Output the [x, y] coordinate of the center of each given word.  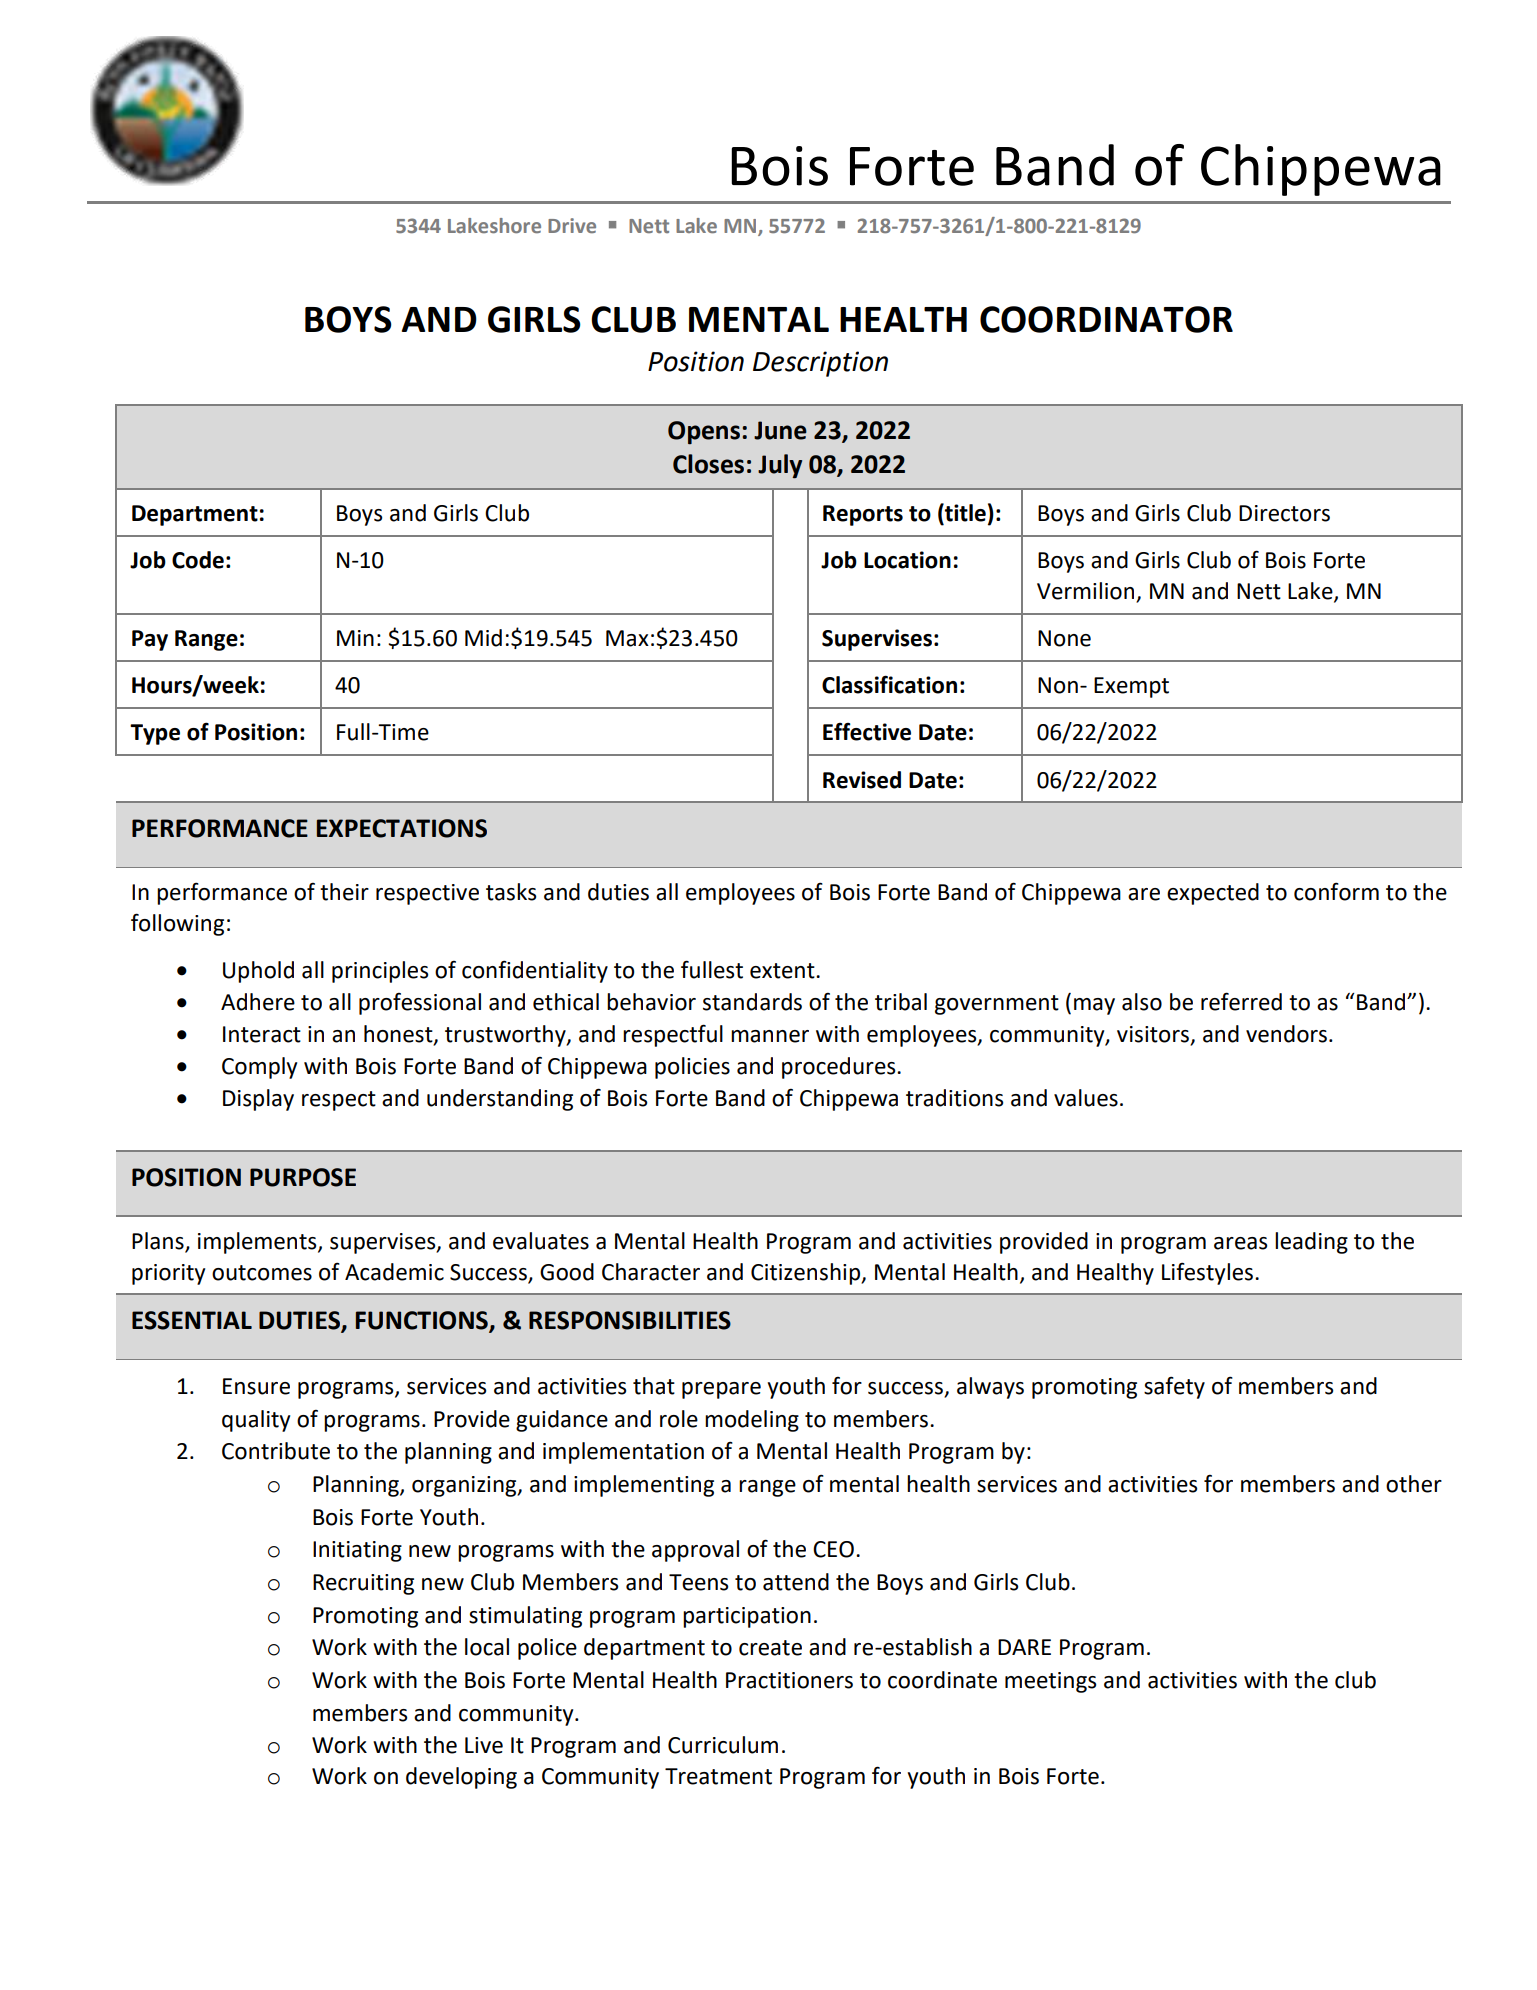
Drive [572, 225]
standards [752, 1002]
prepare [721, 1390]
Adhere [258, 1002]
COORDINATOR [1106, 319]
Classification [889, 684]
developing [461, 1778]
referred [1241, 1001]
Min [355, 638]
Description [820, 364]
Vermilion [1087, 592]
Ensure [256, 1386]
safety [1174, 1387]
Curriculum [723, 1745]
